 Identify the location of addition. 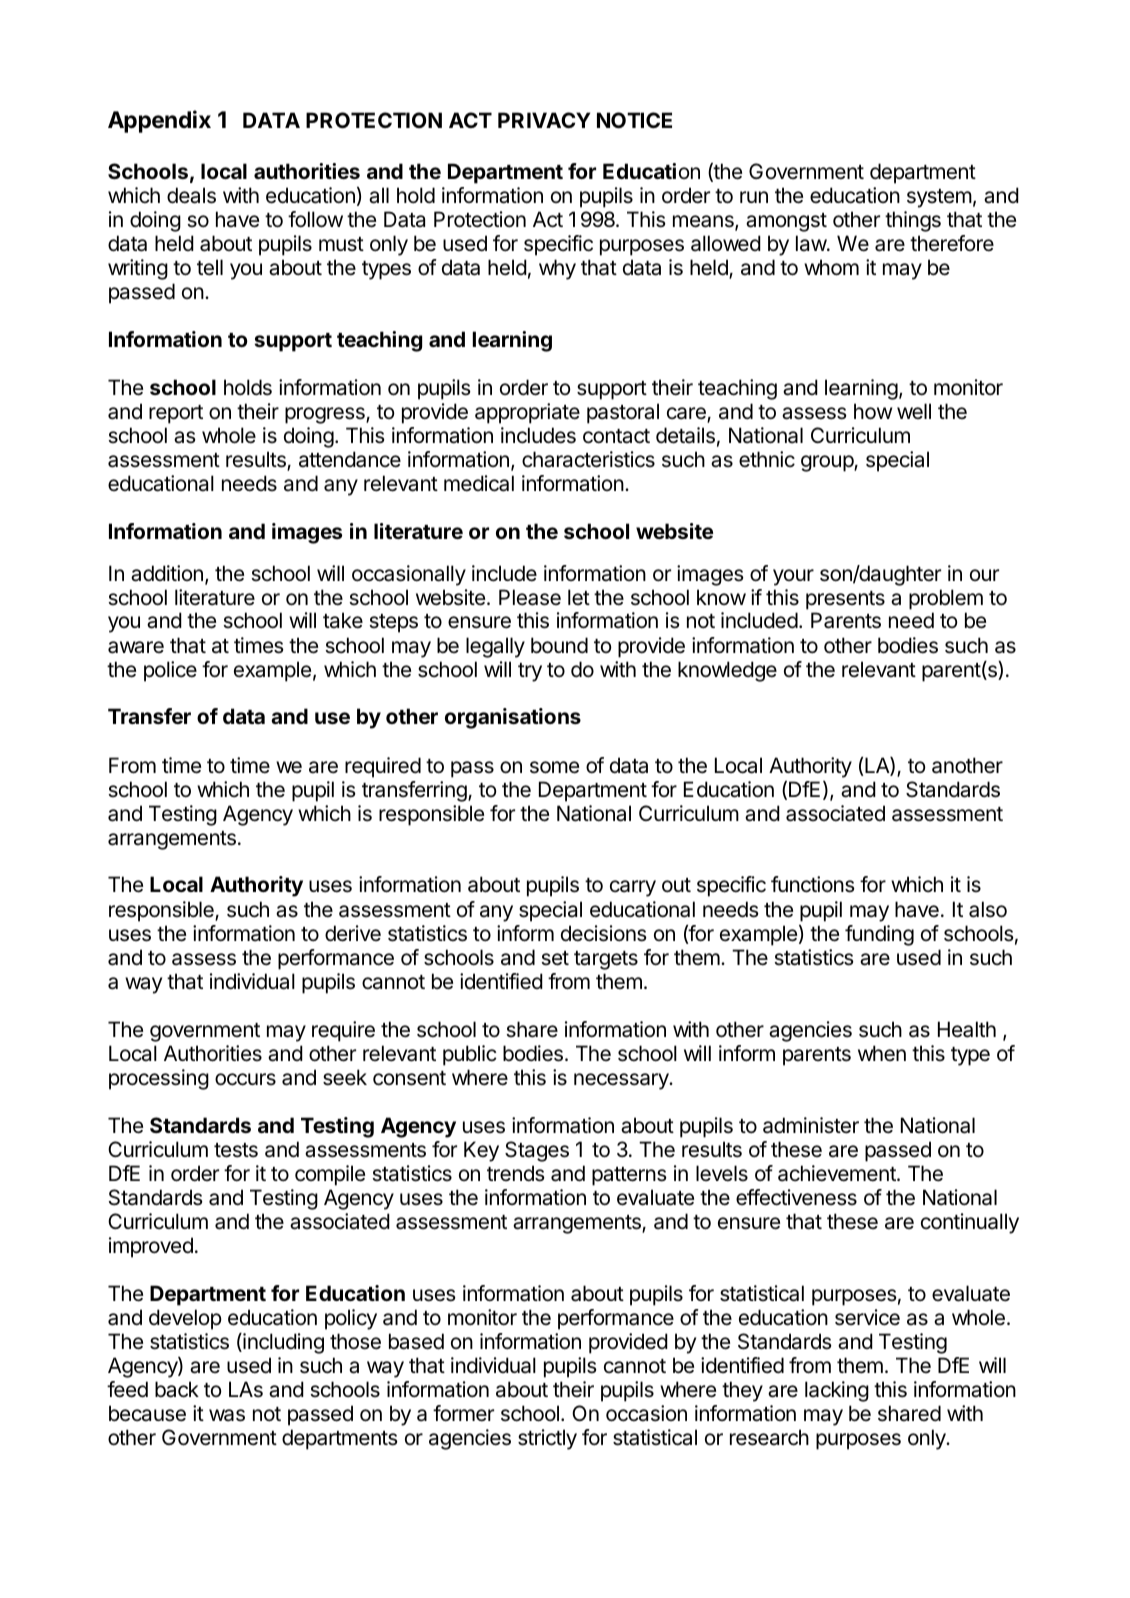
(167, 573).
